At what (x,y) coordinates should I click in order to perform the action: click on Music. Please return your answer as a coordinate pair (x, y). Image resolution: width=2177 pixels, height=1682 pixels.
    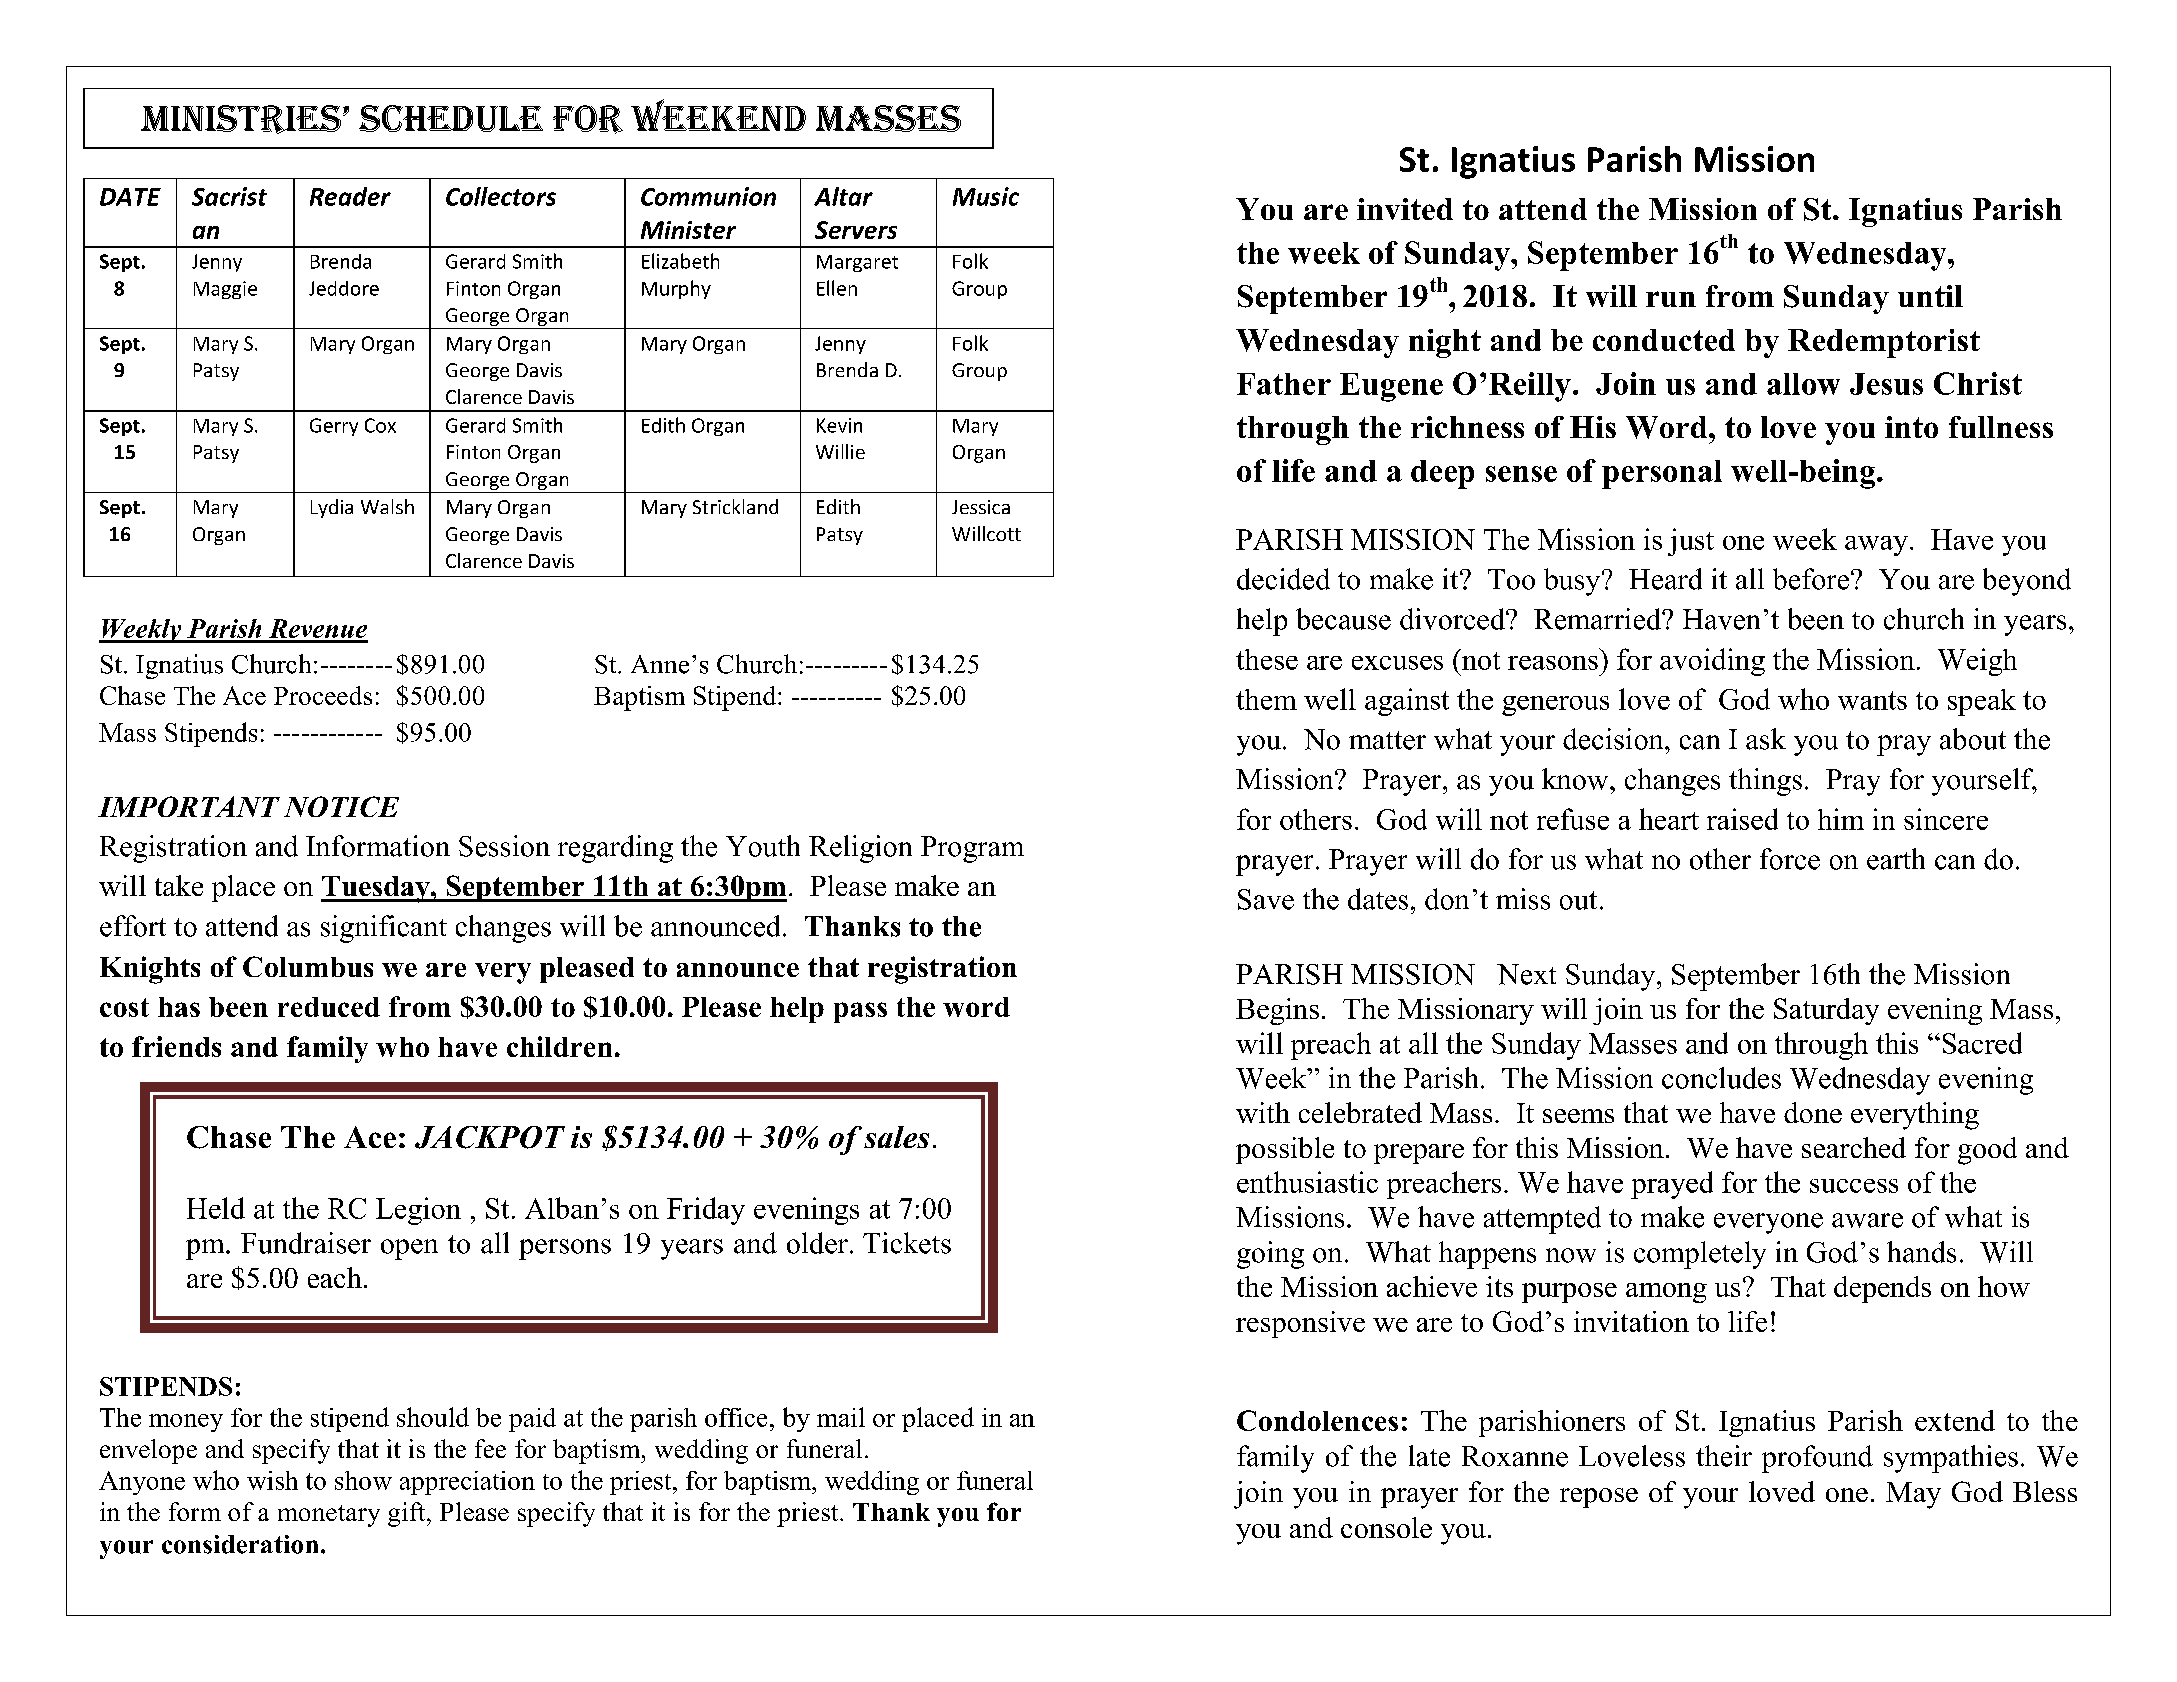
    Looking at the image, I should click on (986, 196).
